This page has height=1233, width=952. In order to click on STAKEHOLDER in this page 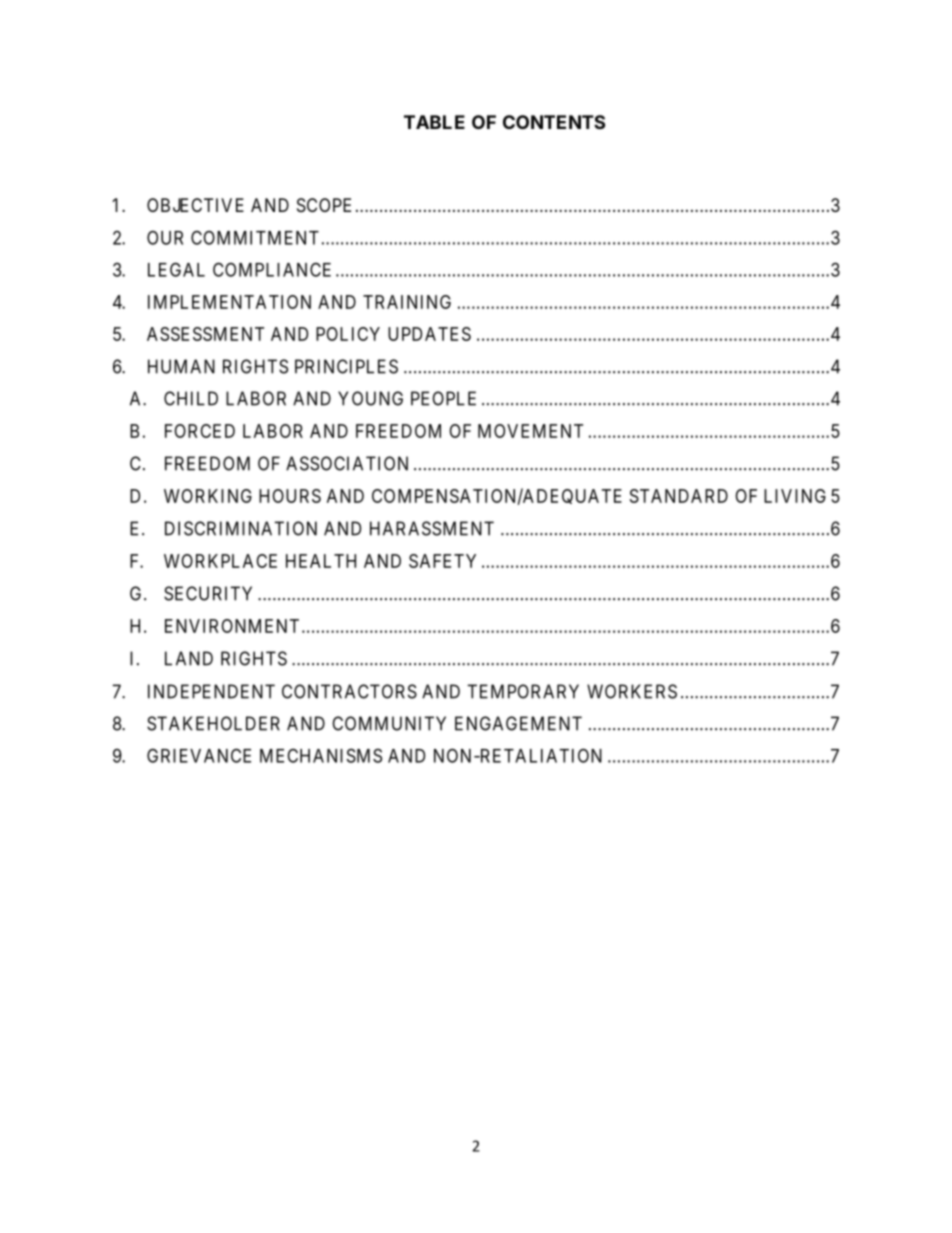, I will do `click(213, 723)`.
